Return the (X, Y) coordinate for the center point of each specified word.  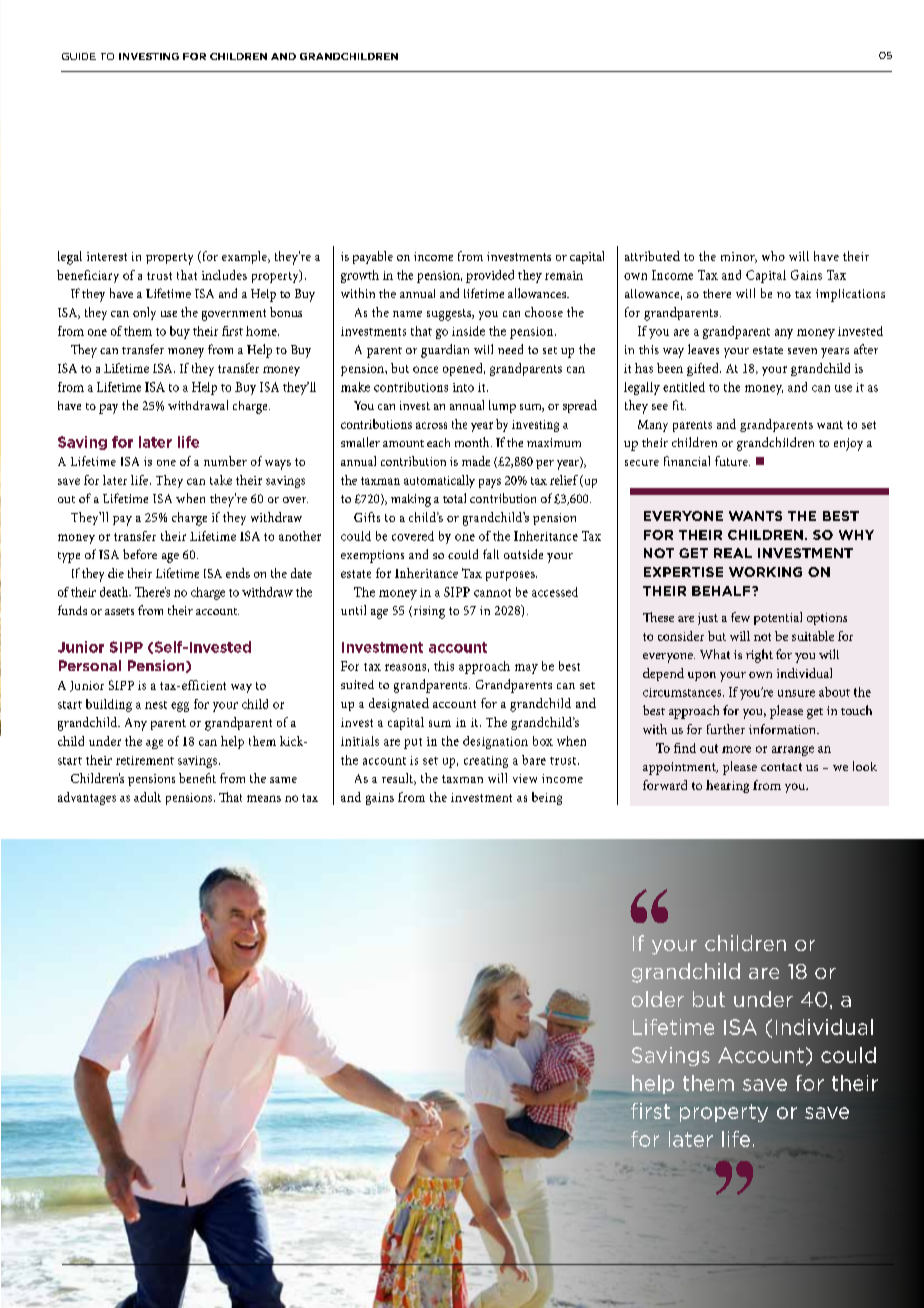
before (140, 554)
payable (373, 257)
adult (147, 797)
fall (491, 554)
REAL (733, 553)
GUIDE (79, 56)
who (773, 256)
